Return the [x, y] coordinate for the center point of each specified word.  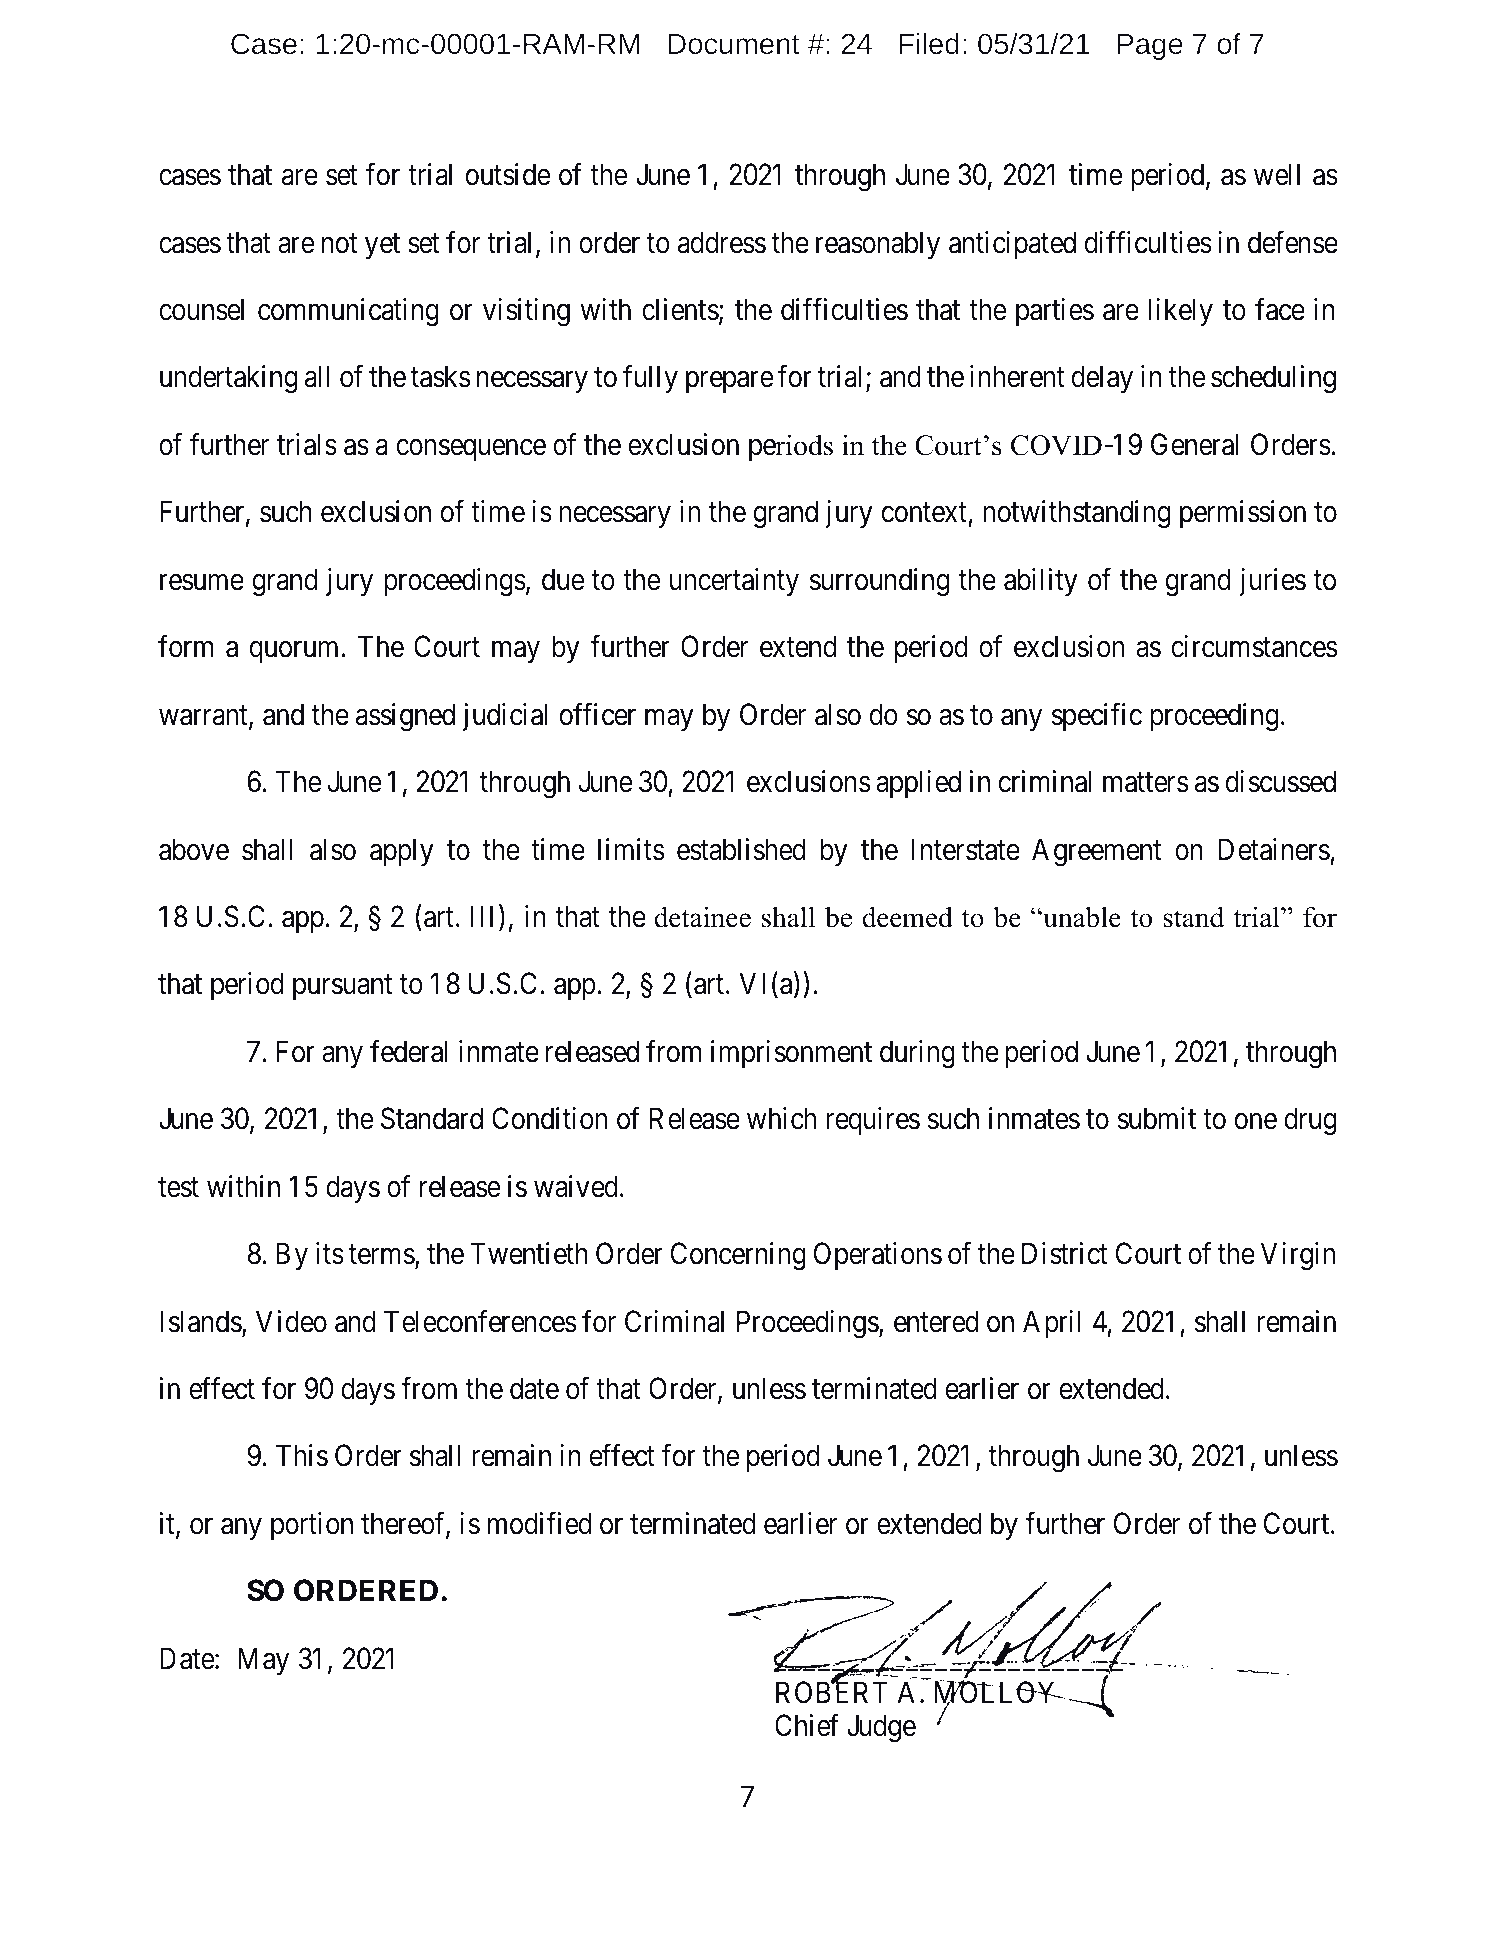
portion [312, 1526]
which [781, 1118]
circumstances [1254, 646]
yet [382, 246]
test [178, 1188]
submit [1156, 1118]
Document [734, 44]
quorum [296, 652]
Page [1150, 47]
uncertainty [734, 582]
